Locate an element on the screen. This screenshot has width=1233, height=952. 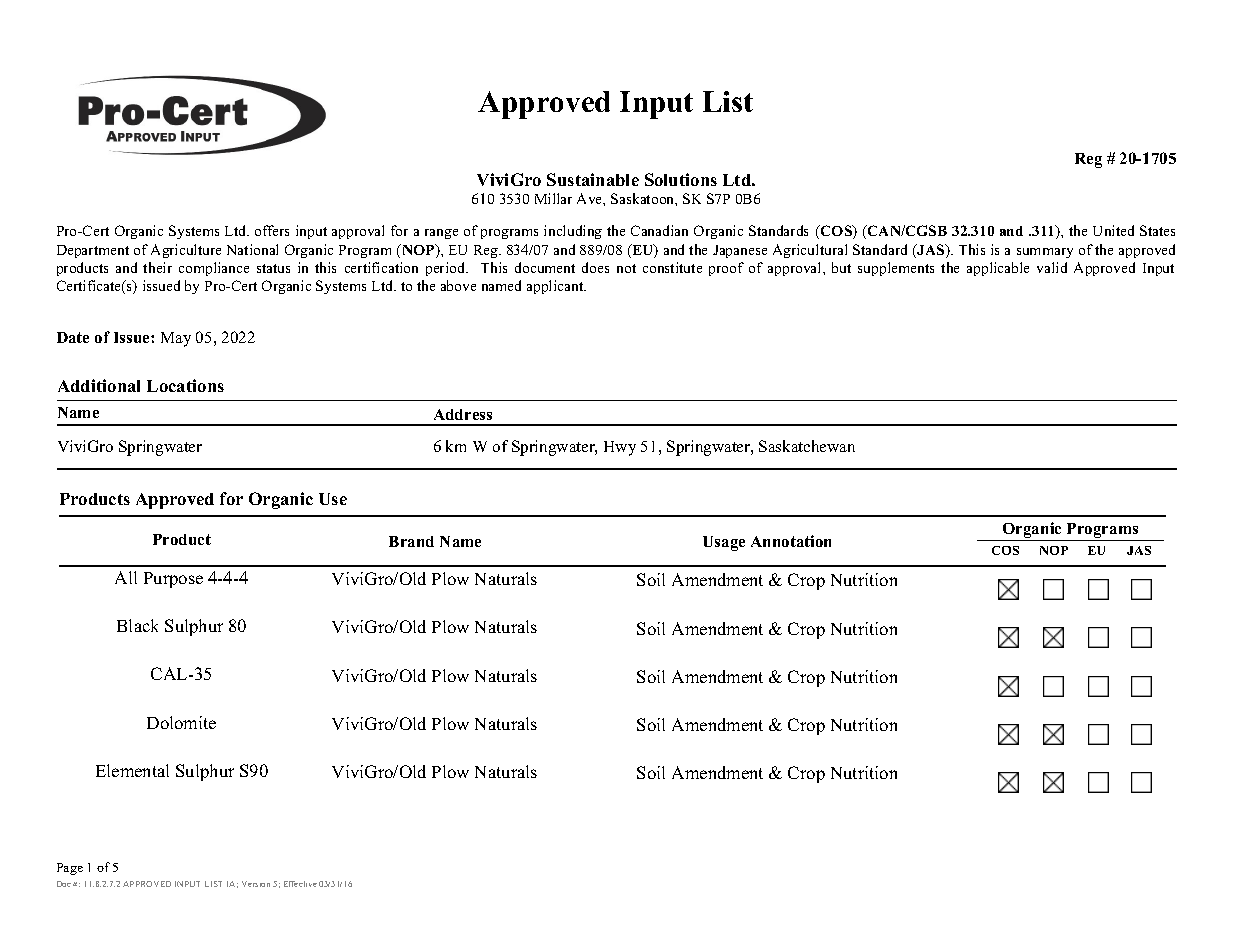
Millar is located at coordinates (553, 198).
